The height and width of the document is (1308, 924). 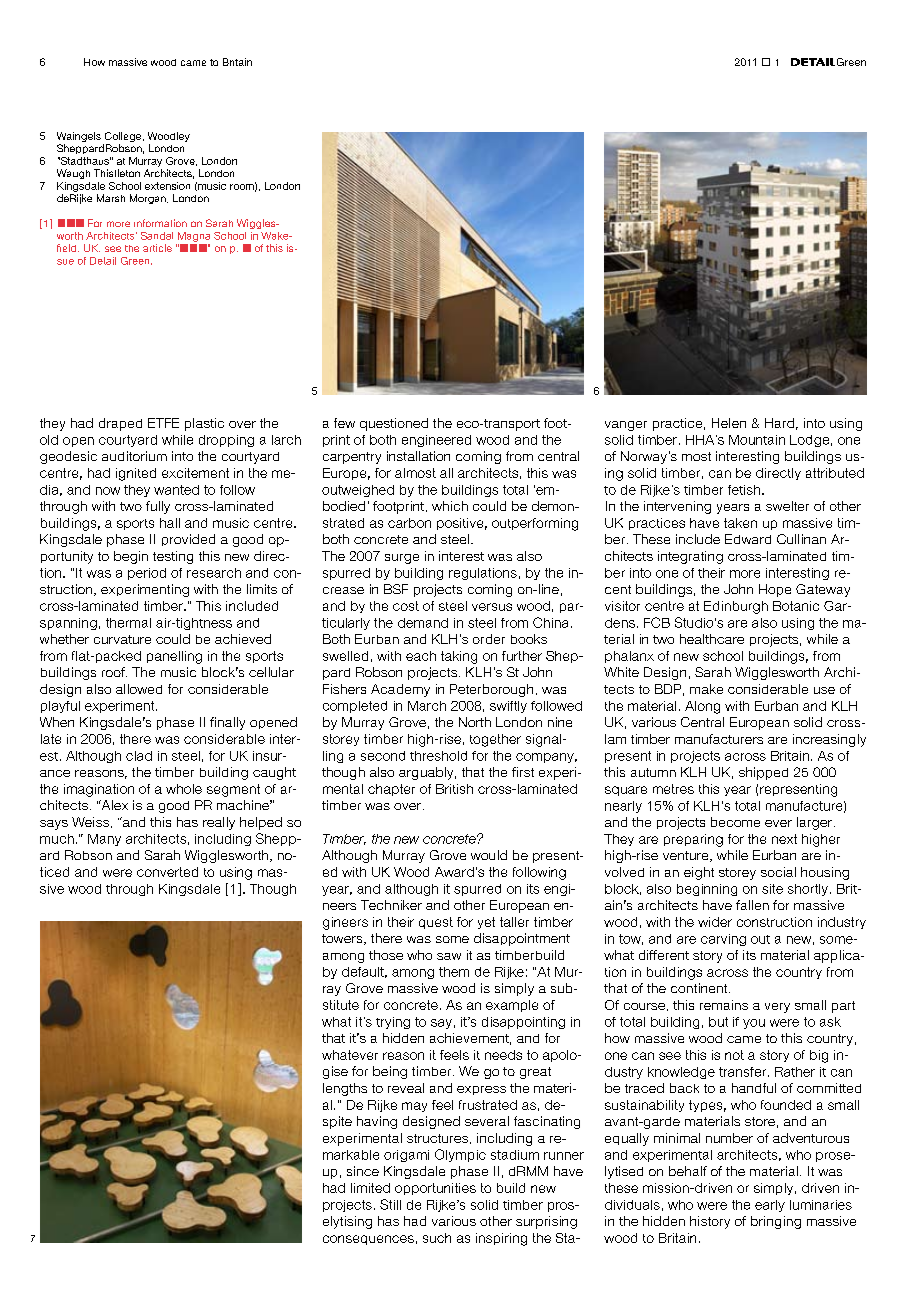 What do you see at coordinates (120, 424) in the document?
I see `draped` at bounding box center [120, 424].
